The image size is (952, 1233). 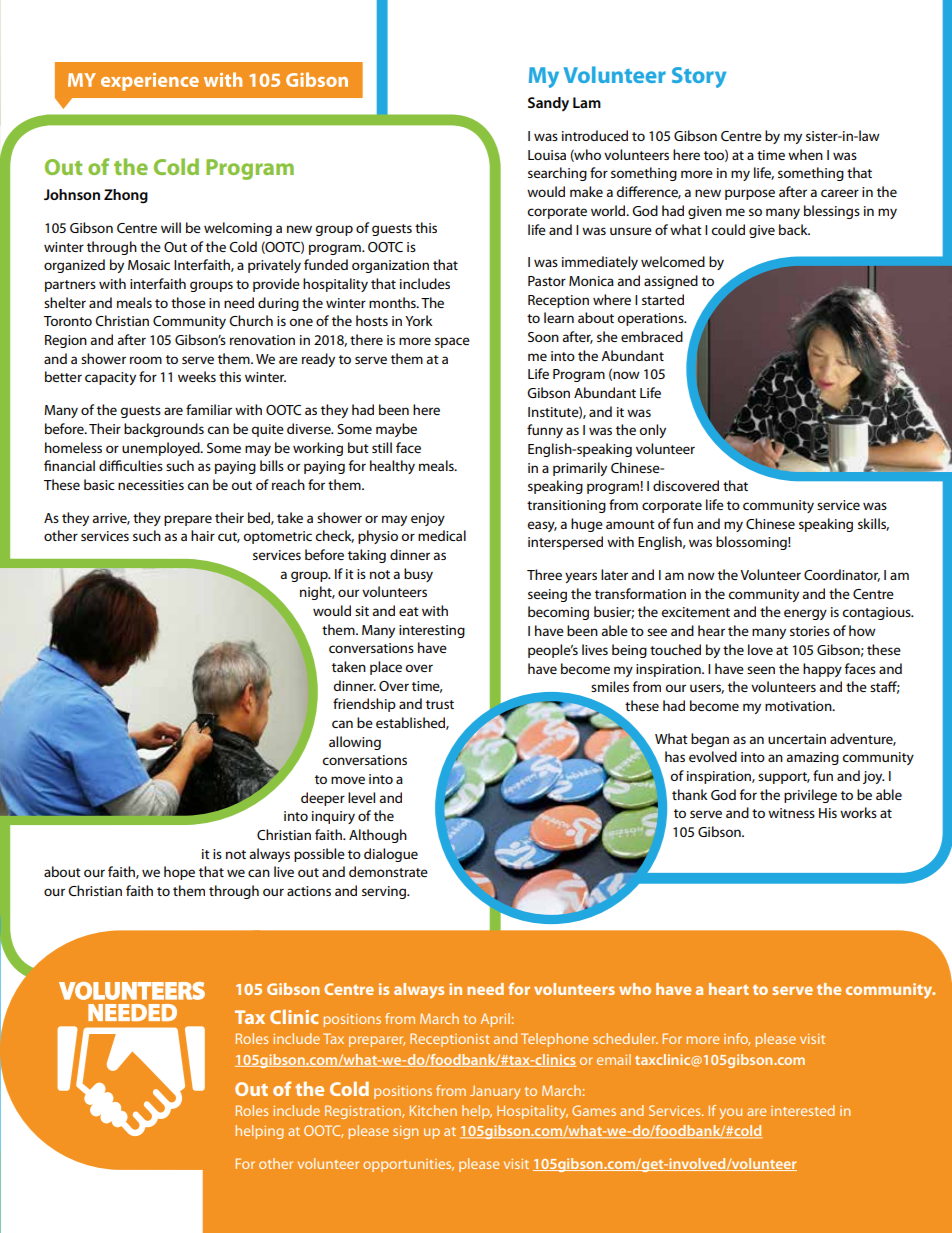 I want to click on when, so click(x=805, y=154).
